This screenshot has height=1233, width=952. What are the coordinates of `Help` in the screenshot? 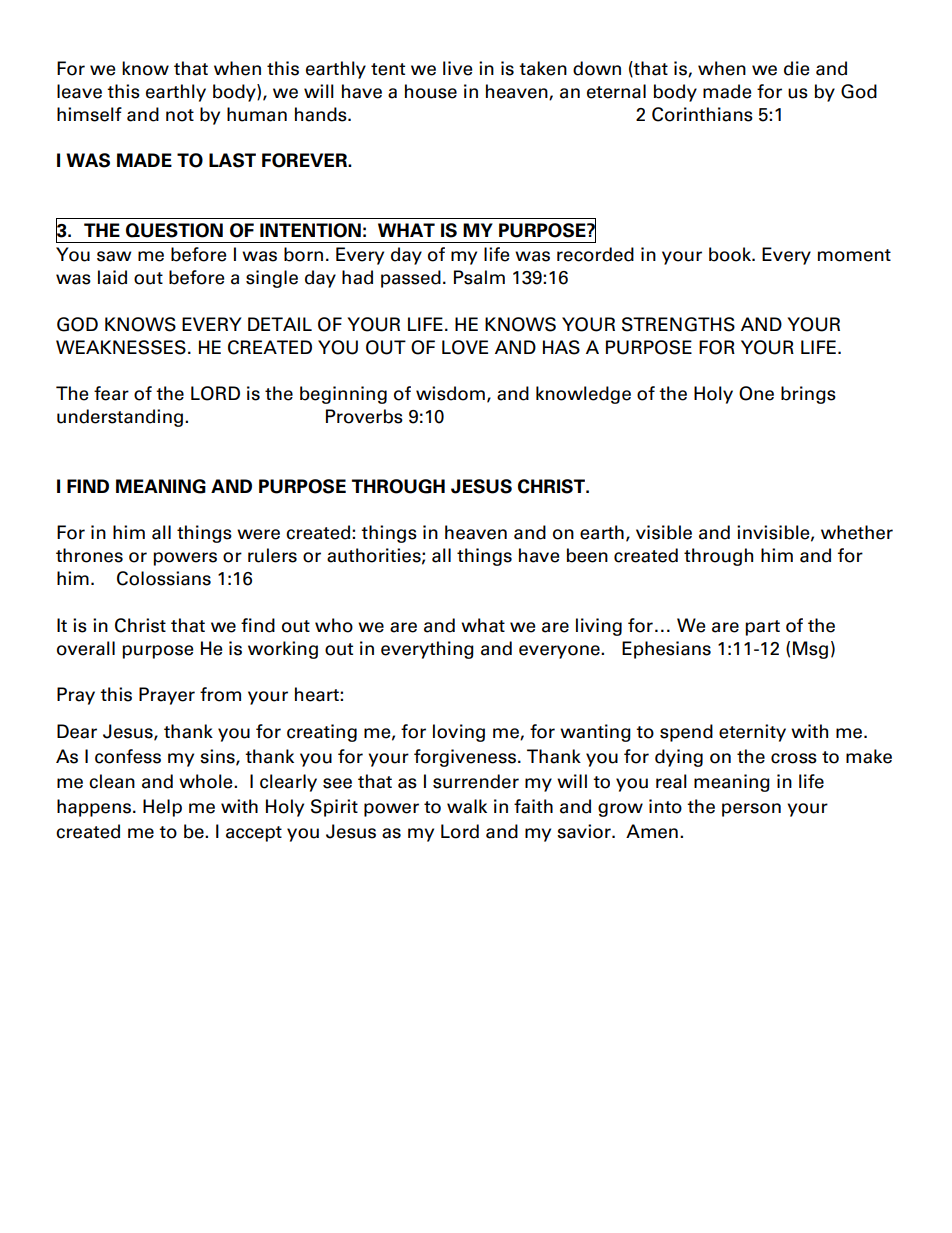 It's located at (162, 808).
